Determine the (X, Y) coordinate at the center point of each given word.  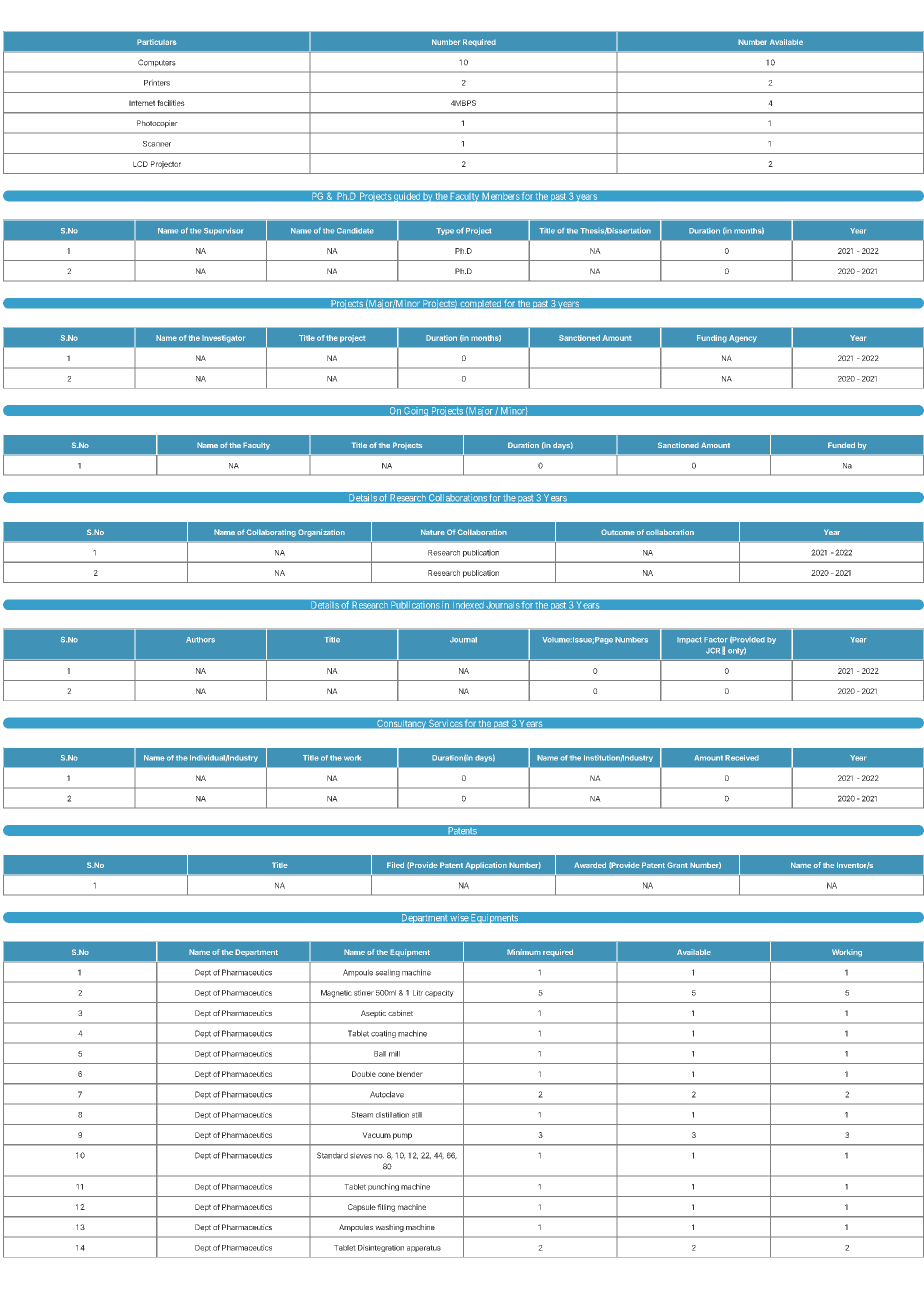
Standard (332, 1155)
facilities (171, 103)
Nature (433, 532)
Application (486, 866)
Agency (743, 339)
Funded (841, 445)
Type (445, 231)
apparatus (424, 1248)
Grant (677, 865)
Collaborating (271, 533)
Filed (395, 865)
